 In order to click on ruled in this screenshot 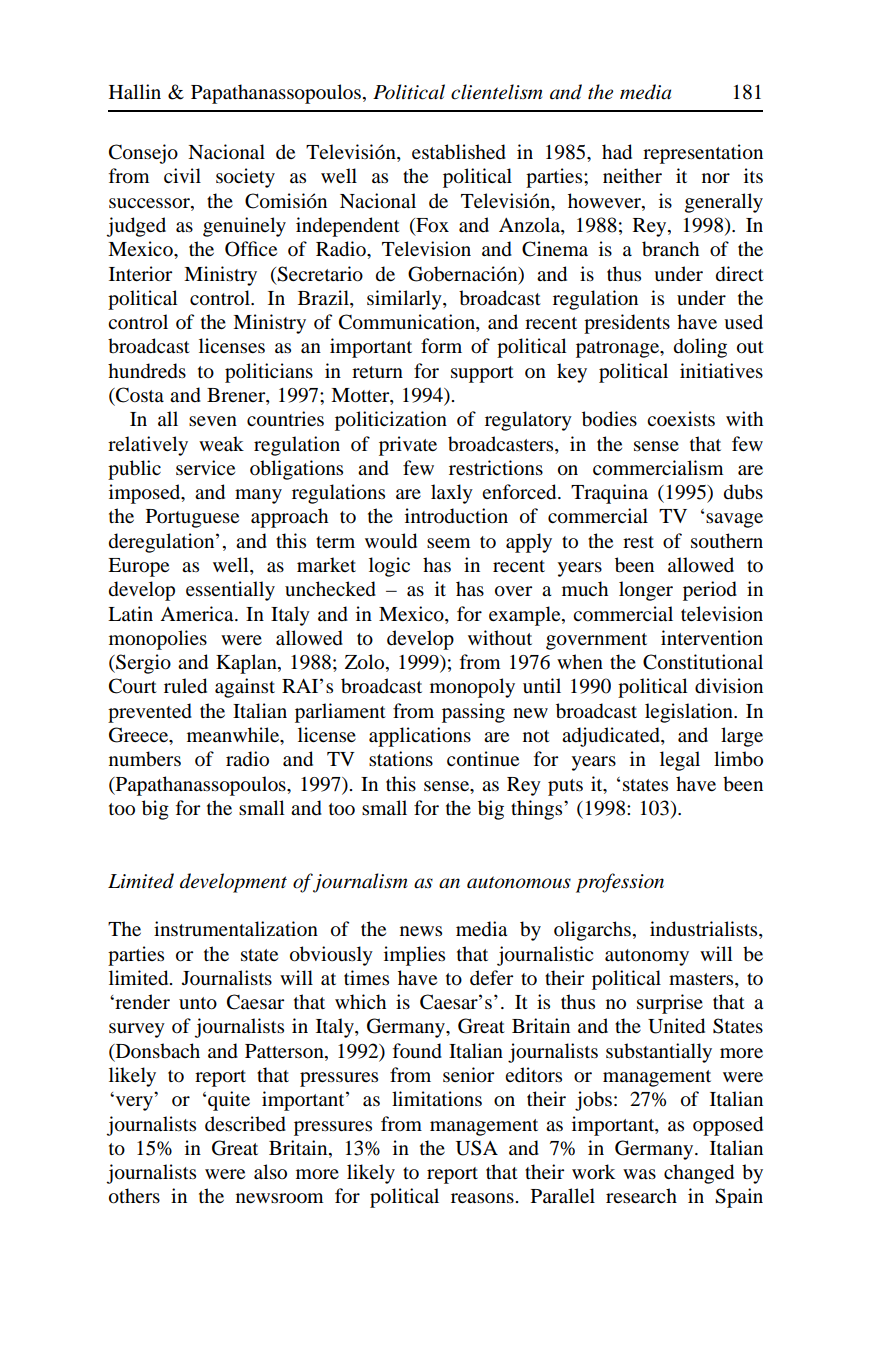, I will do `click(185, 686)`.
